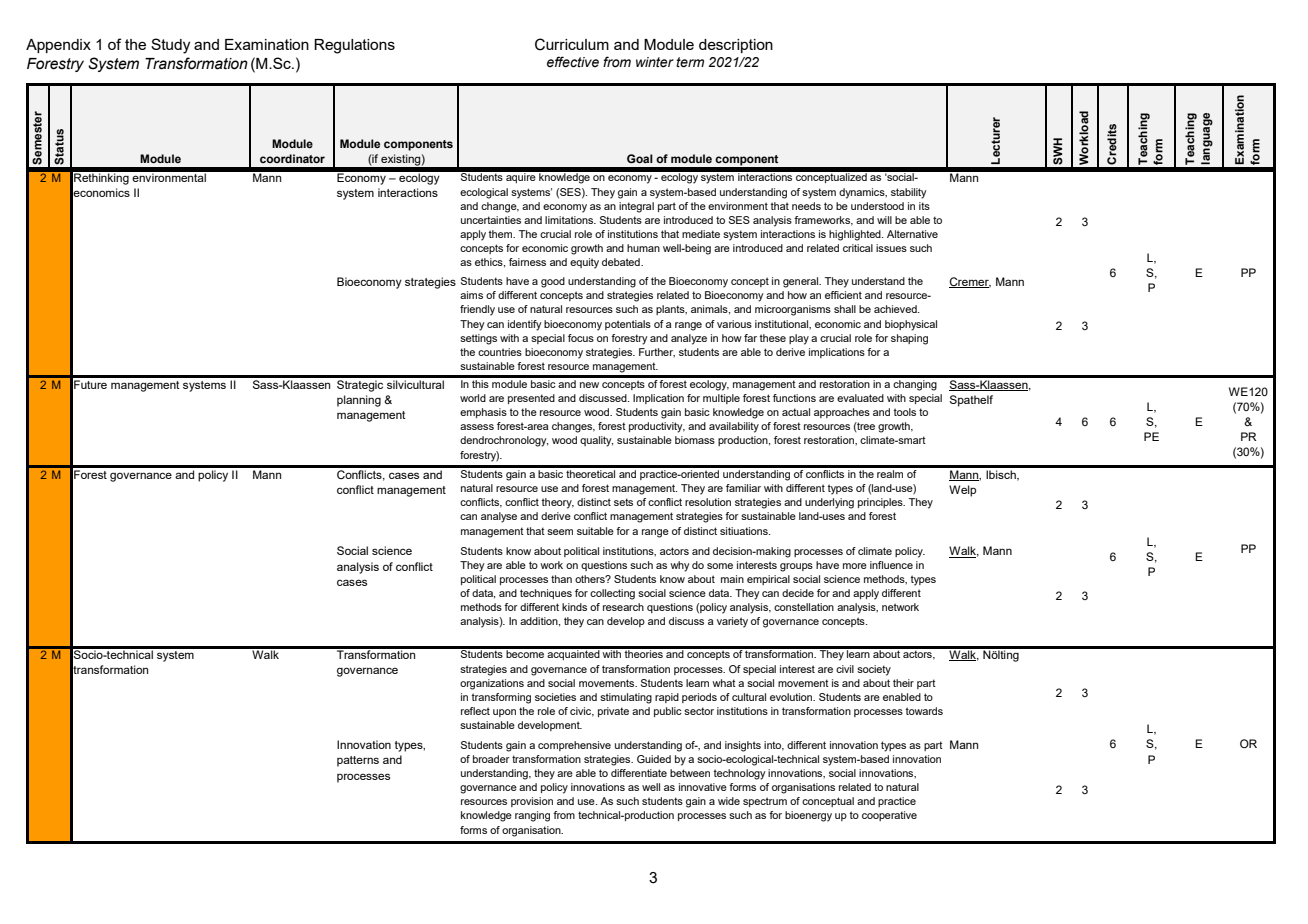 The height and width of the screenshot is (924, 1308). What do you see at coordinates (560, 532) in the screenshot?
I see `seem` at bounding box center [560, 532].
